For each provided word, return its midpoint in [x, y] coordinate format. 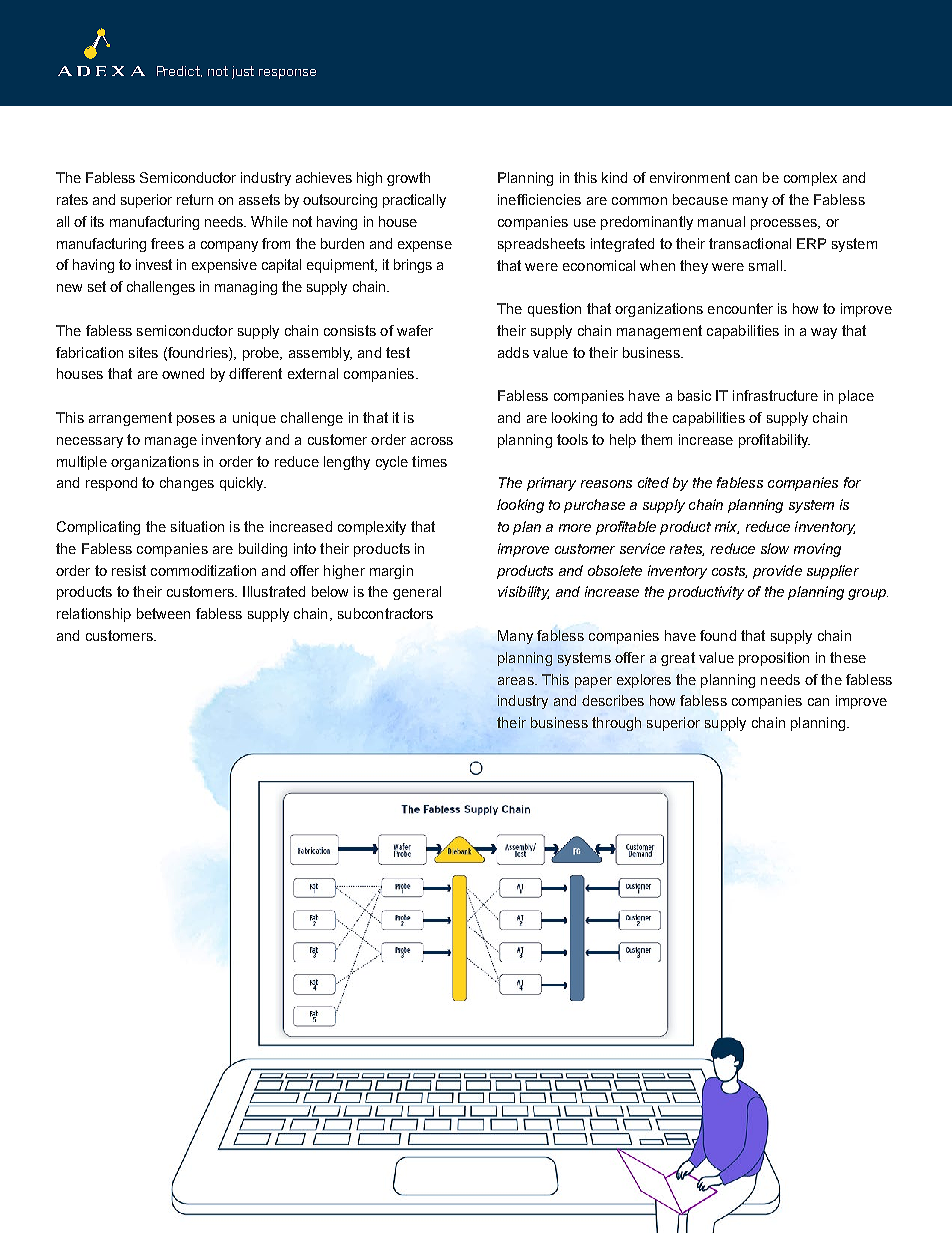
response [287, 74]
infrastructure [775, 395]
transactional [750, 243]
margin [391, 572]
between [163, 613]
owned [183, 373]
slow [775, 548]
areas [517, 681]
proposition [774, 659]
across [432, 441]
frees [167, 243]
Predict [179, 71]
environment [690, 177]
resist [129, 570]
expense [425, 246]
